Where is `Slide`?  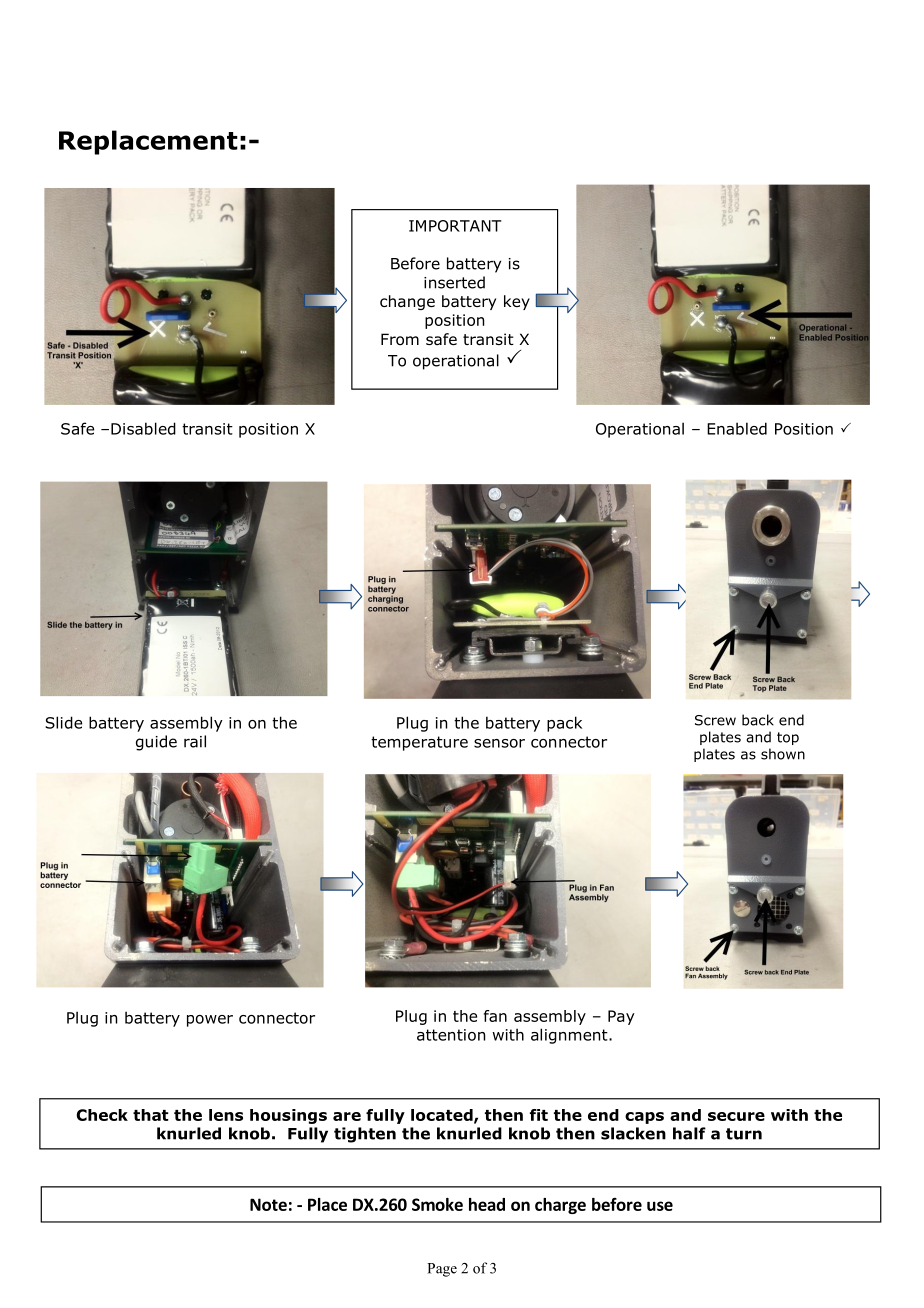 Slide is located at coordinates (63, 722).
